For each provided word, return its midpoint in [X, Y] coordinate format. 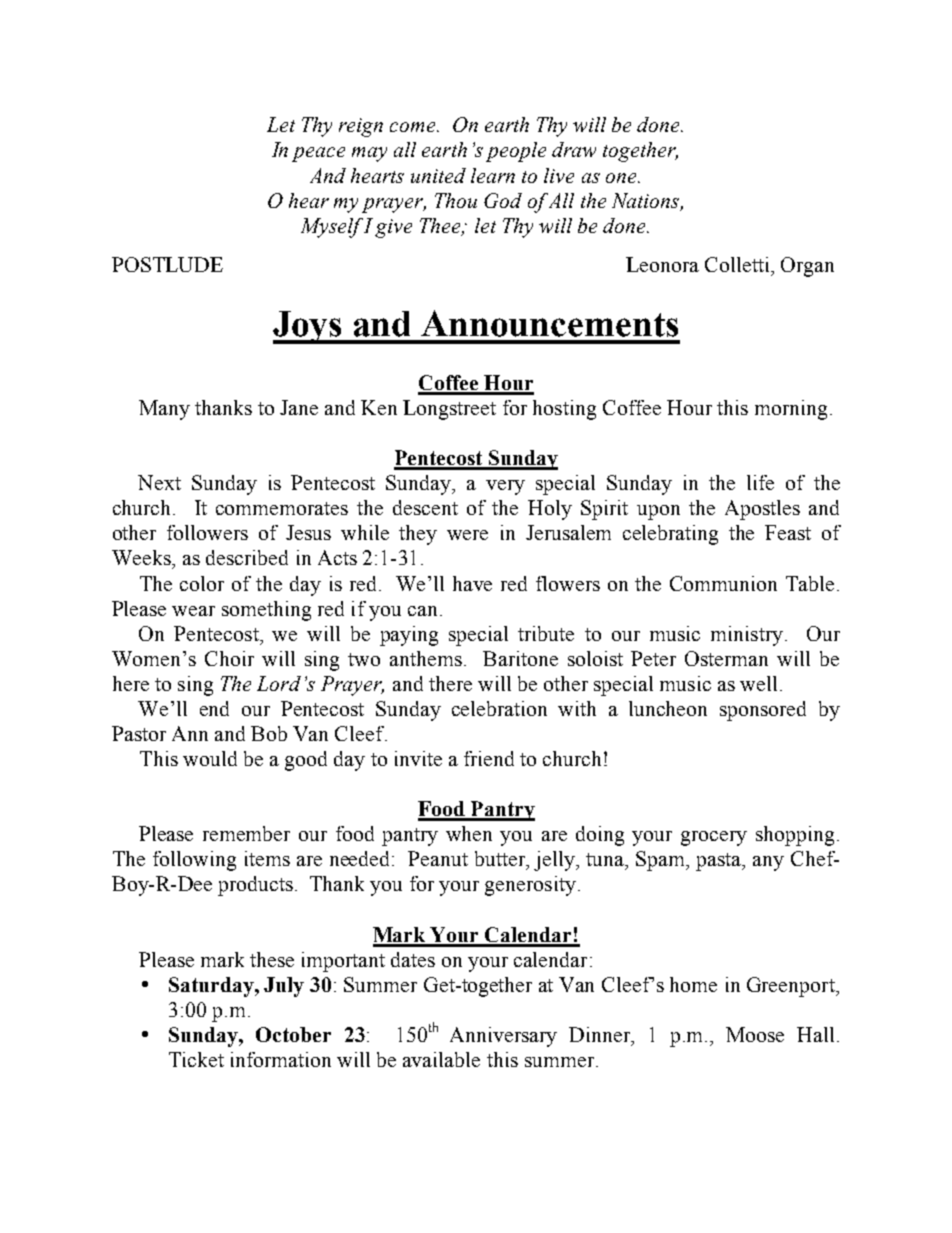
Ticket [196, 1059]
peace [318, 154]
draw [574, 149]
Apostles [762, 510]
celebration [499, 708]
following [194, 861]
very [505, 487]
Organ [807, 267]
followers [207, 532]
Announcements [549, 323]
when [469, 833]
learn [493, 175]
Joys [309, 327]
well [758, 683]
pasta [720, 862]
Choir [229, 658]
